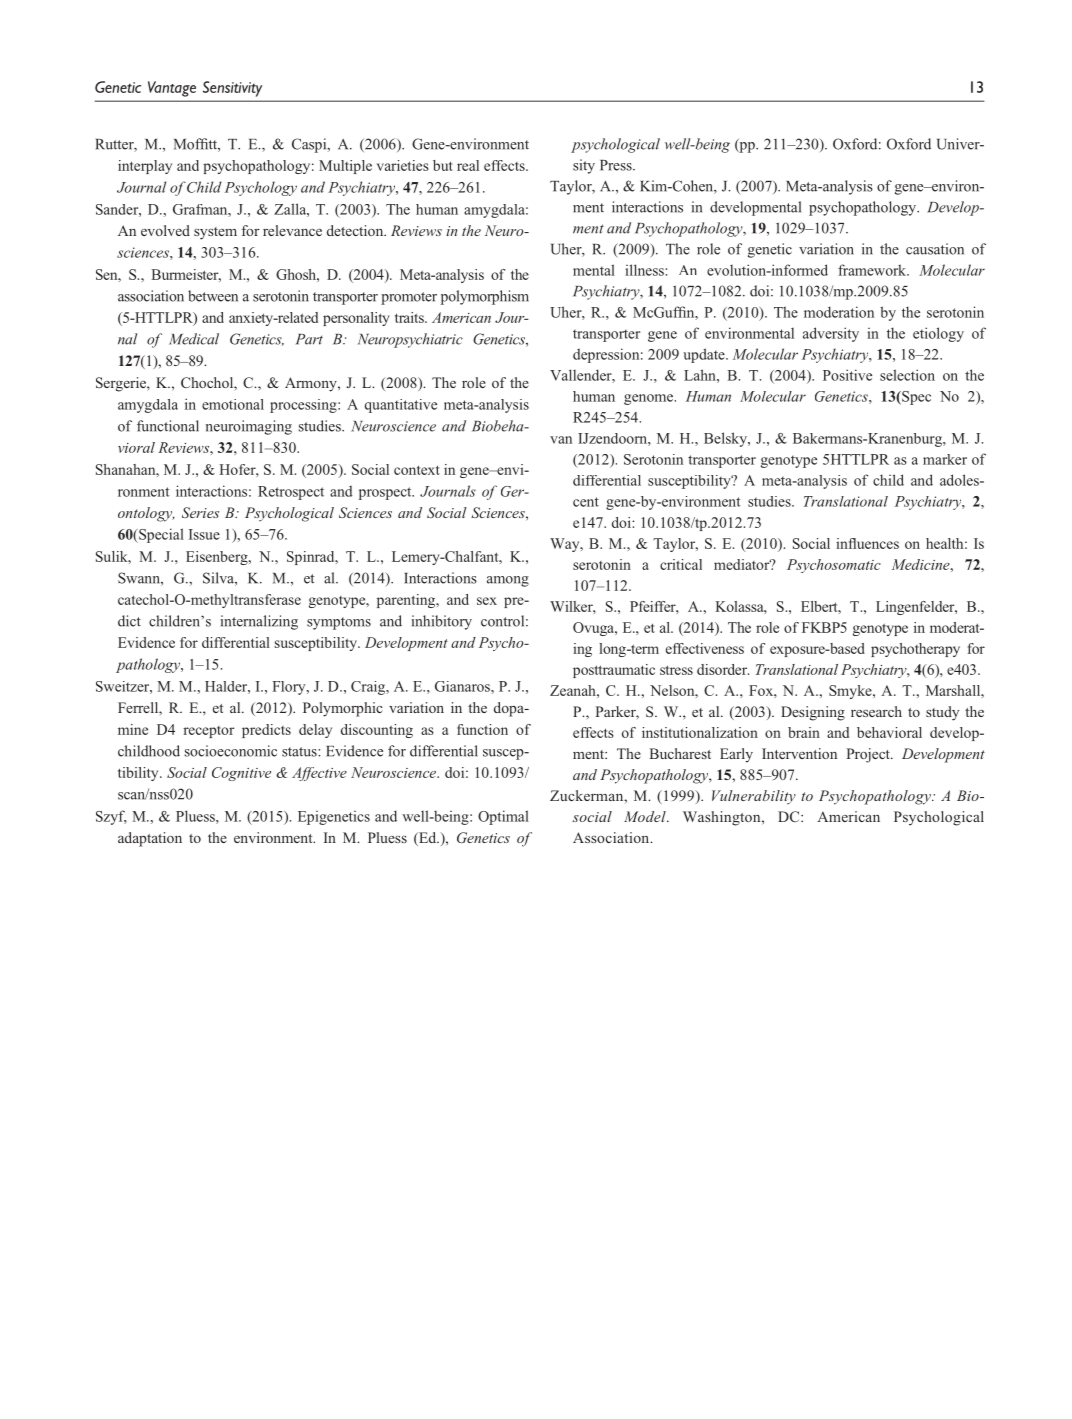  What do you see at coordinates (232, 89) in the document?
I see `Sensitivity` at bounding box center [232, 89].
